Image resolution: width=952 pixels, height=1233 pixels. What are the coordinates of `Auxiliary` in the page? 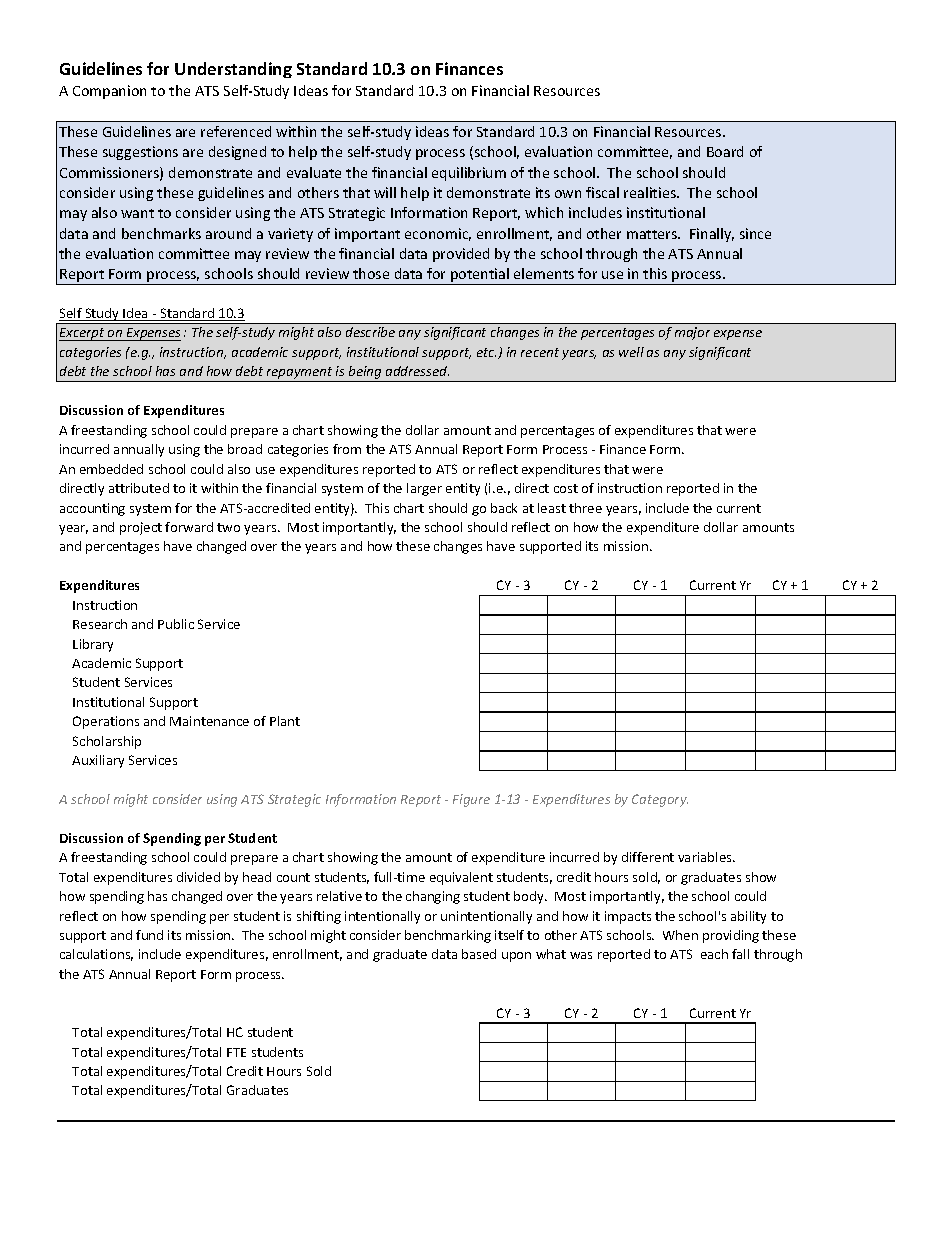 It's located at (98, 761).
